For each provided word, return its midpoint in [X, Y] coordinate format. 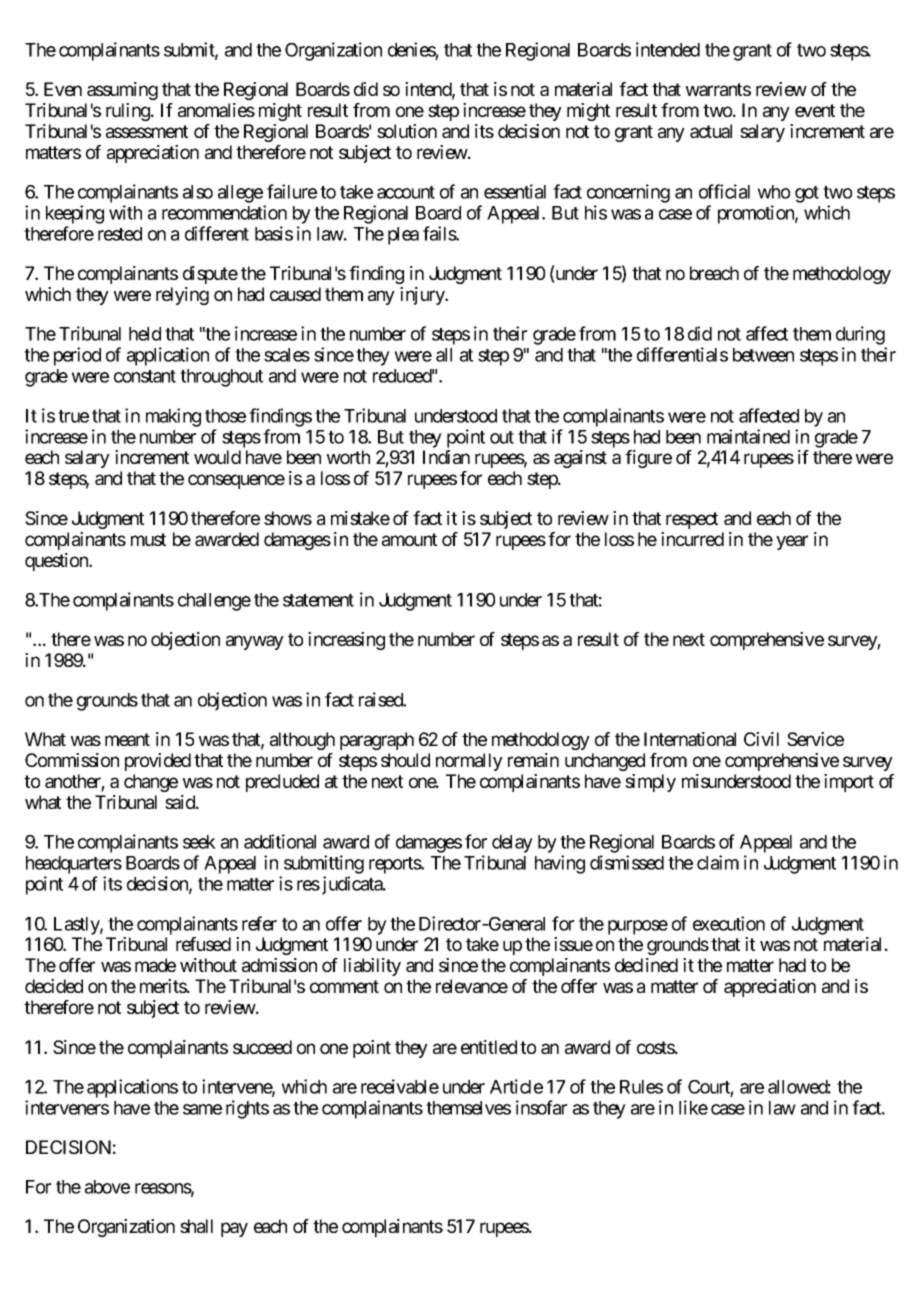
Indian [446, 457]
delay [512, 844]
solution [407, 131]
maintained [748, 436]
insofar [541, 1107]
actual [711, 131]
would [217, 457]
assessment [147, 131]
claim [718, 862]
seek [199, 842]
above [107, 1187]
